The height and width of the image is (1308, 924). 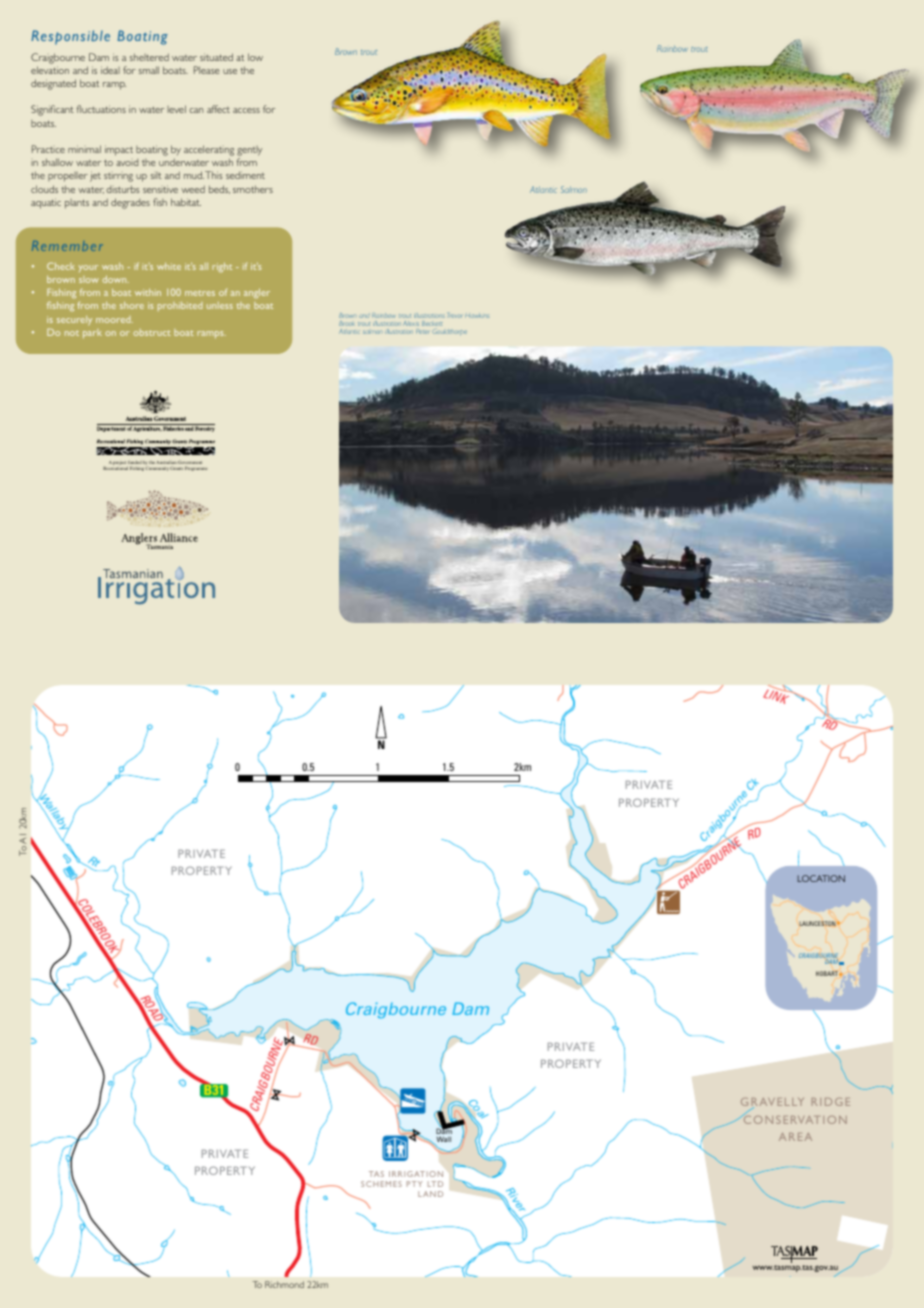 What do you see at coordinates (772, 1103) in the image?
I see `GRAVELLY` at bounding box center [772, 1103].
